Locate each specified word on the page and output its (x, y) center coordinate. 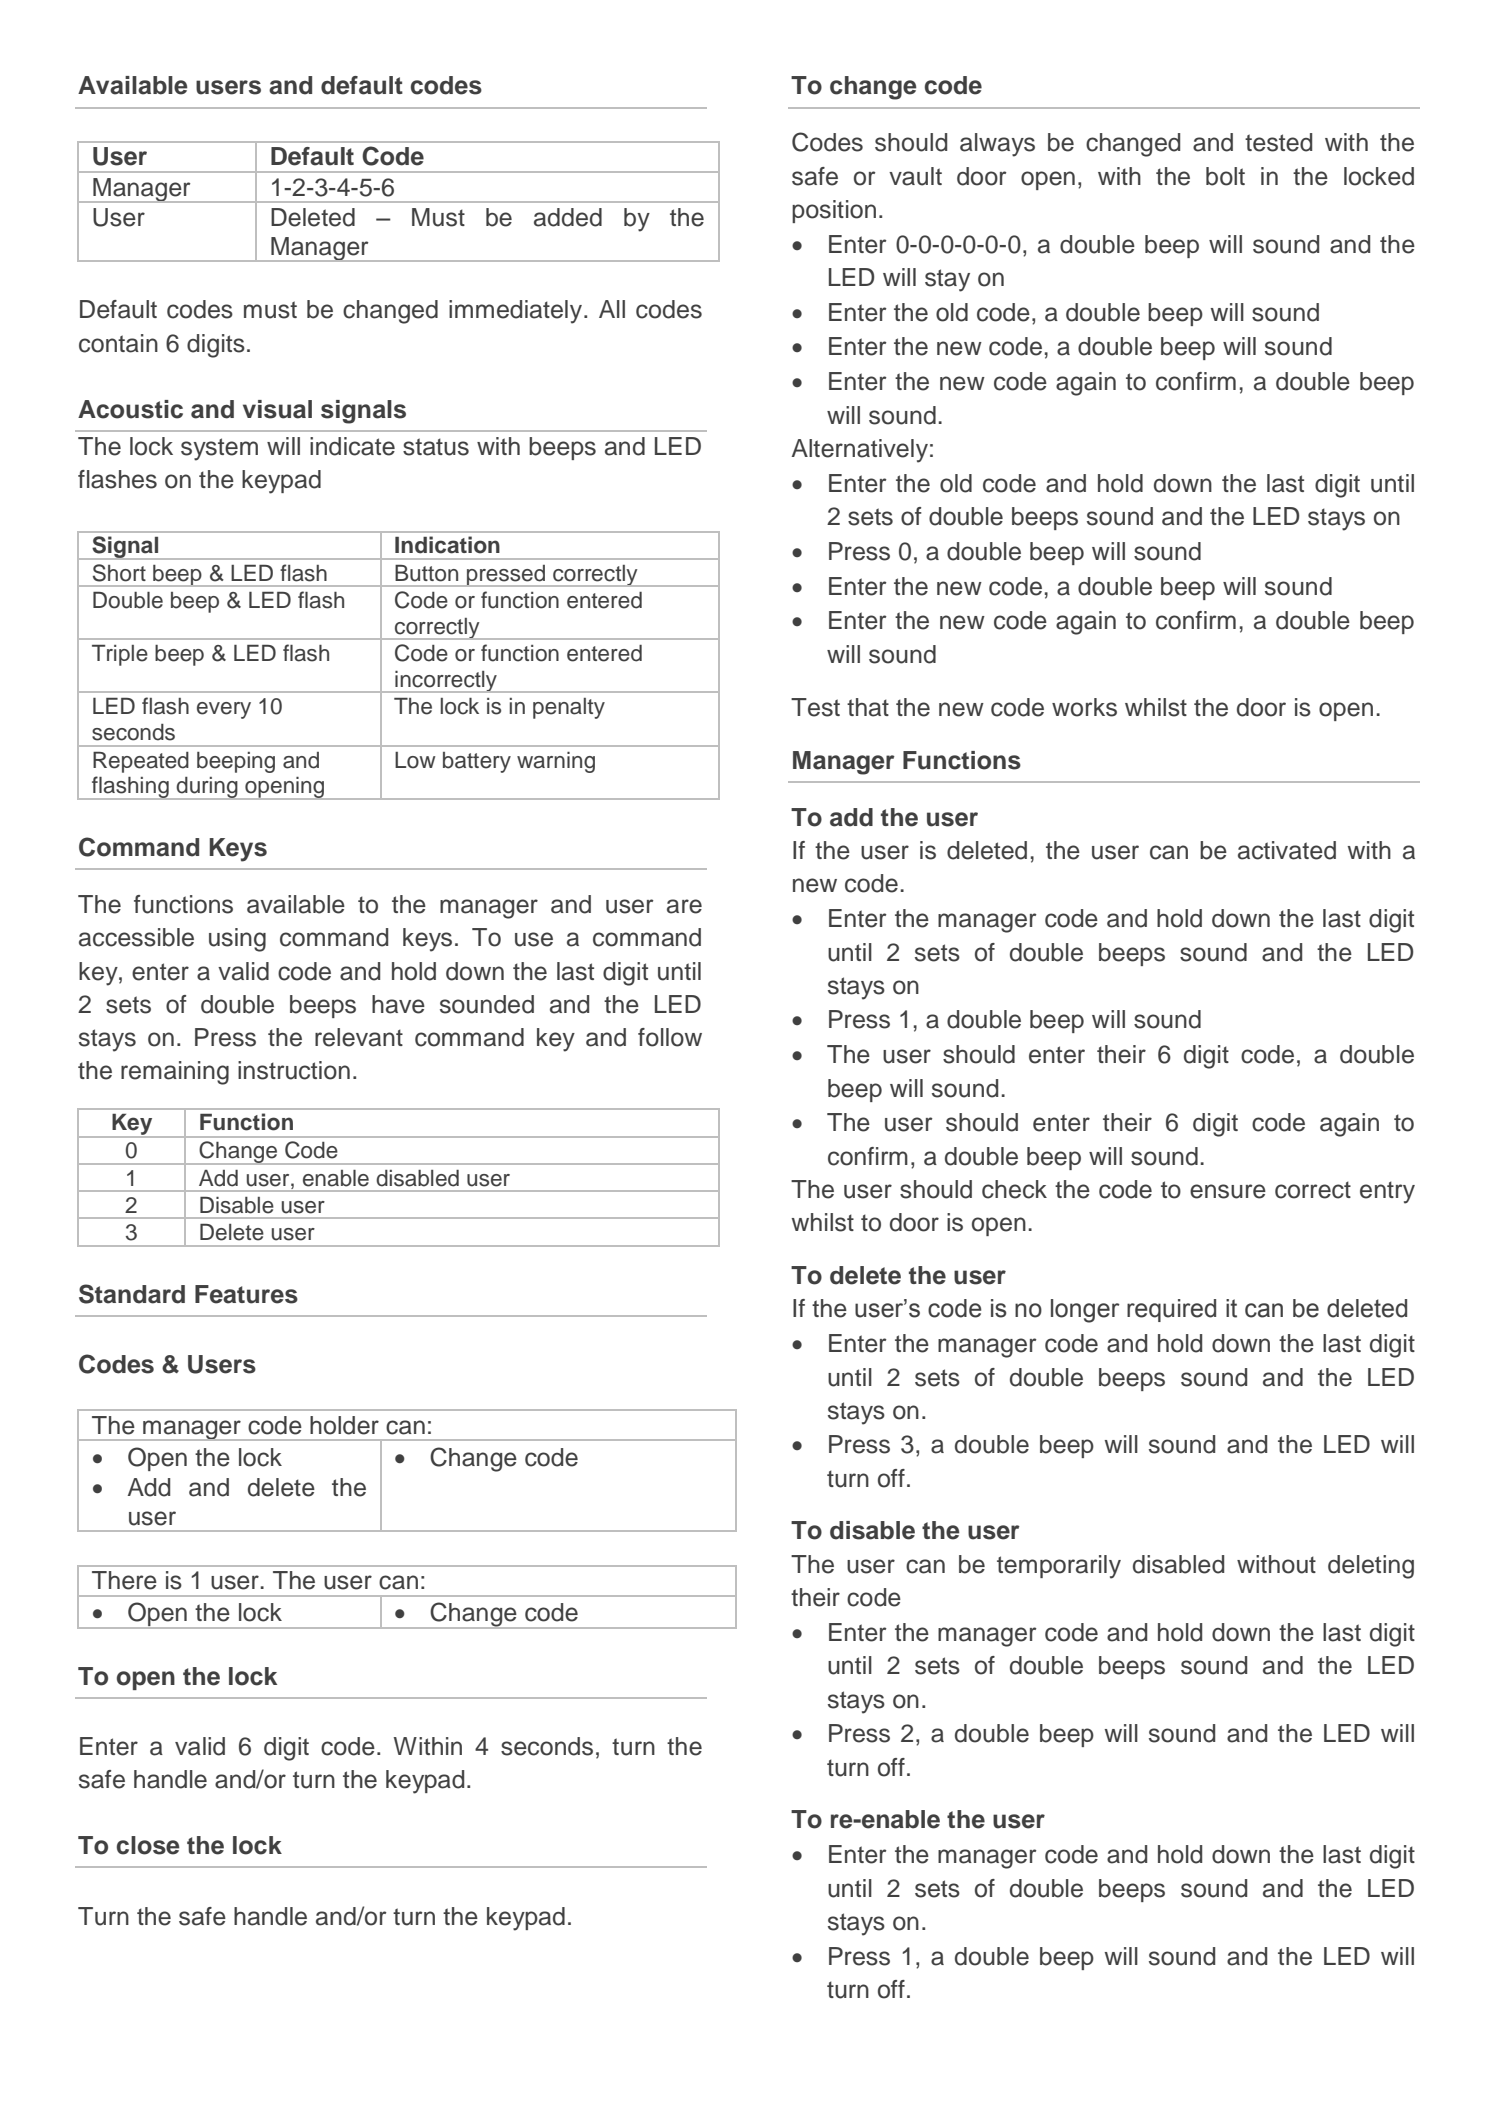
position (834, 211)
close (148, 1845)
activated (1287, 850)
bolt (1225, 176)
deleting (1371, 1567)
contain (118, 343)
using (237, 940)
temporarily (1059, 1567)
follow (670, 1037)
